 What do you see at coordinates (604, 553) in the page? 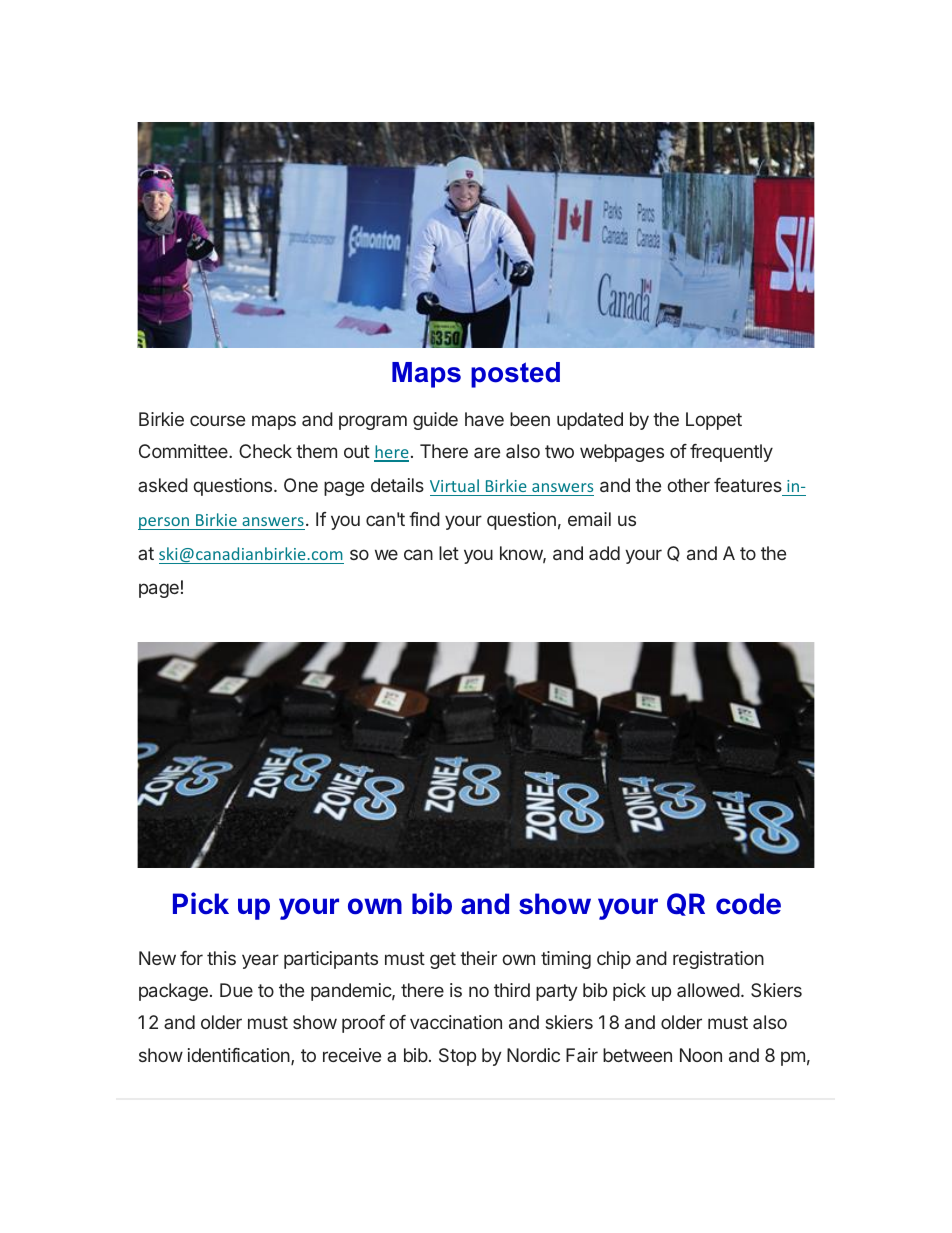
I see `add` at bounding box center [604, 553].
